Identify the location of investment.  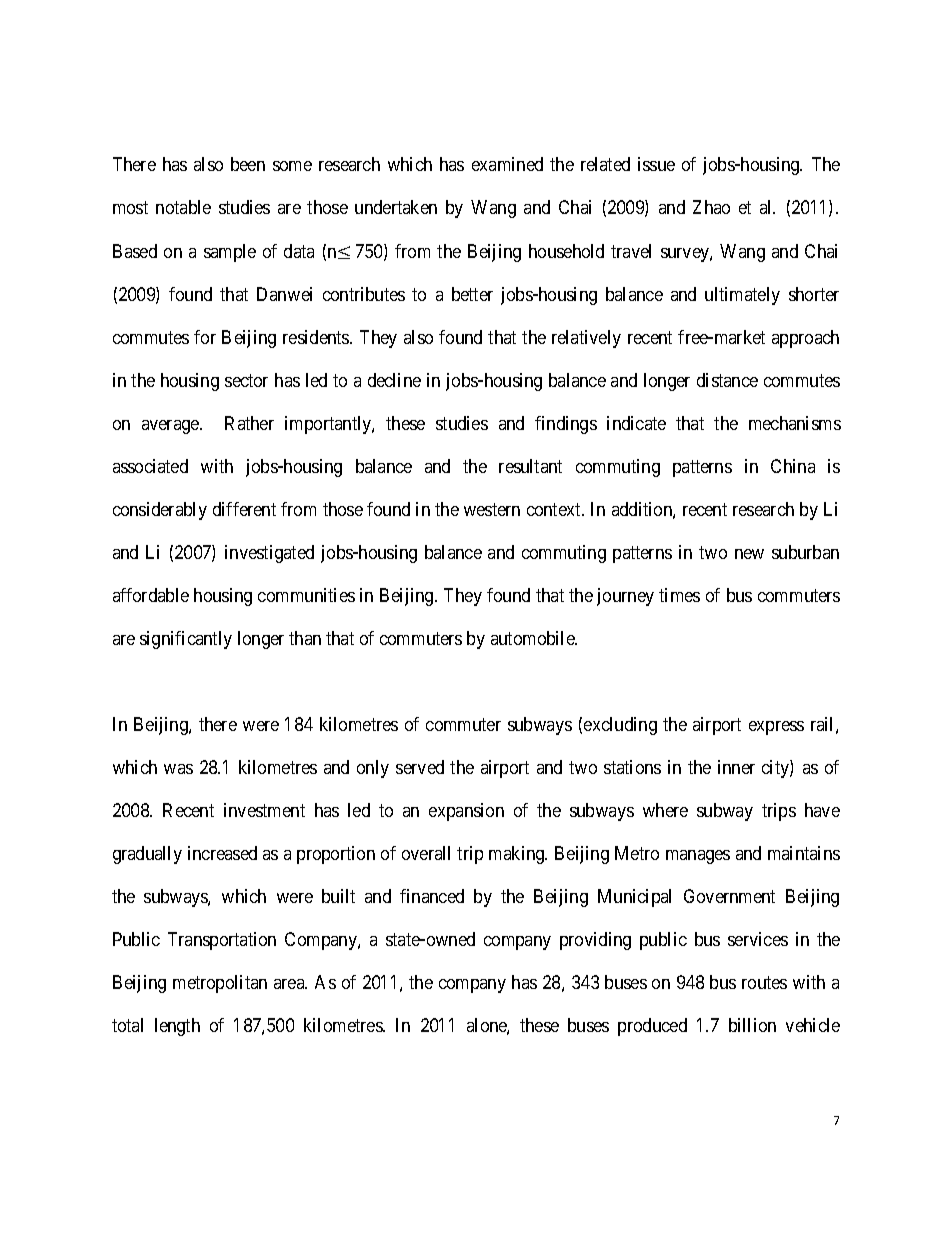
(264, 810).
